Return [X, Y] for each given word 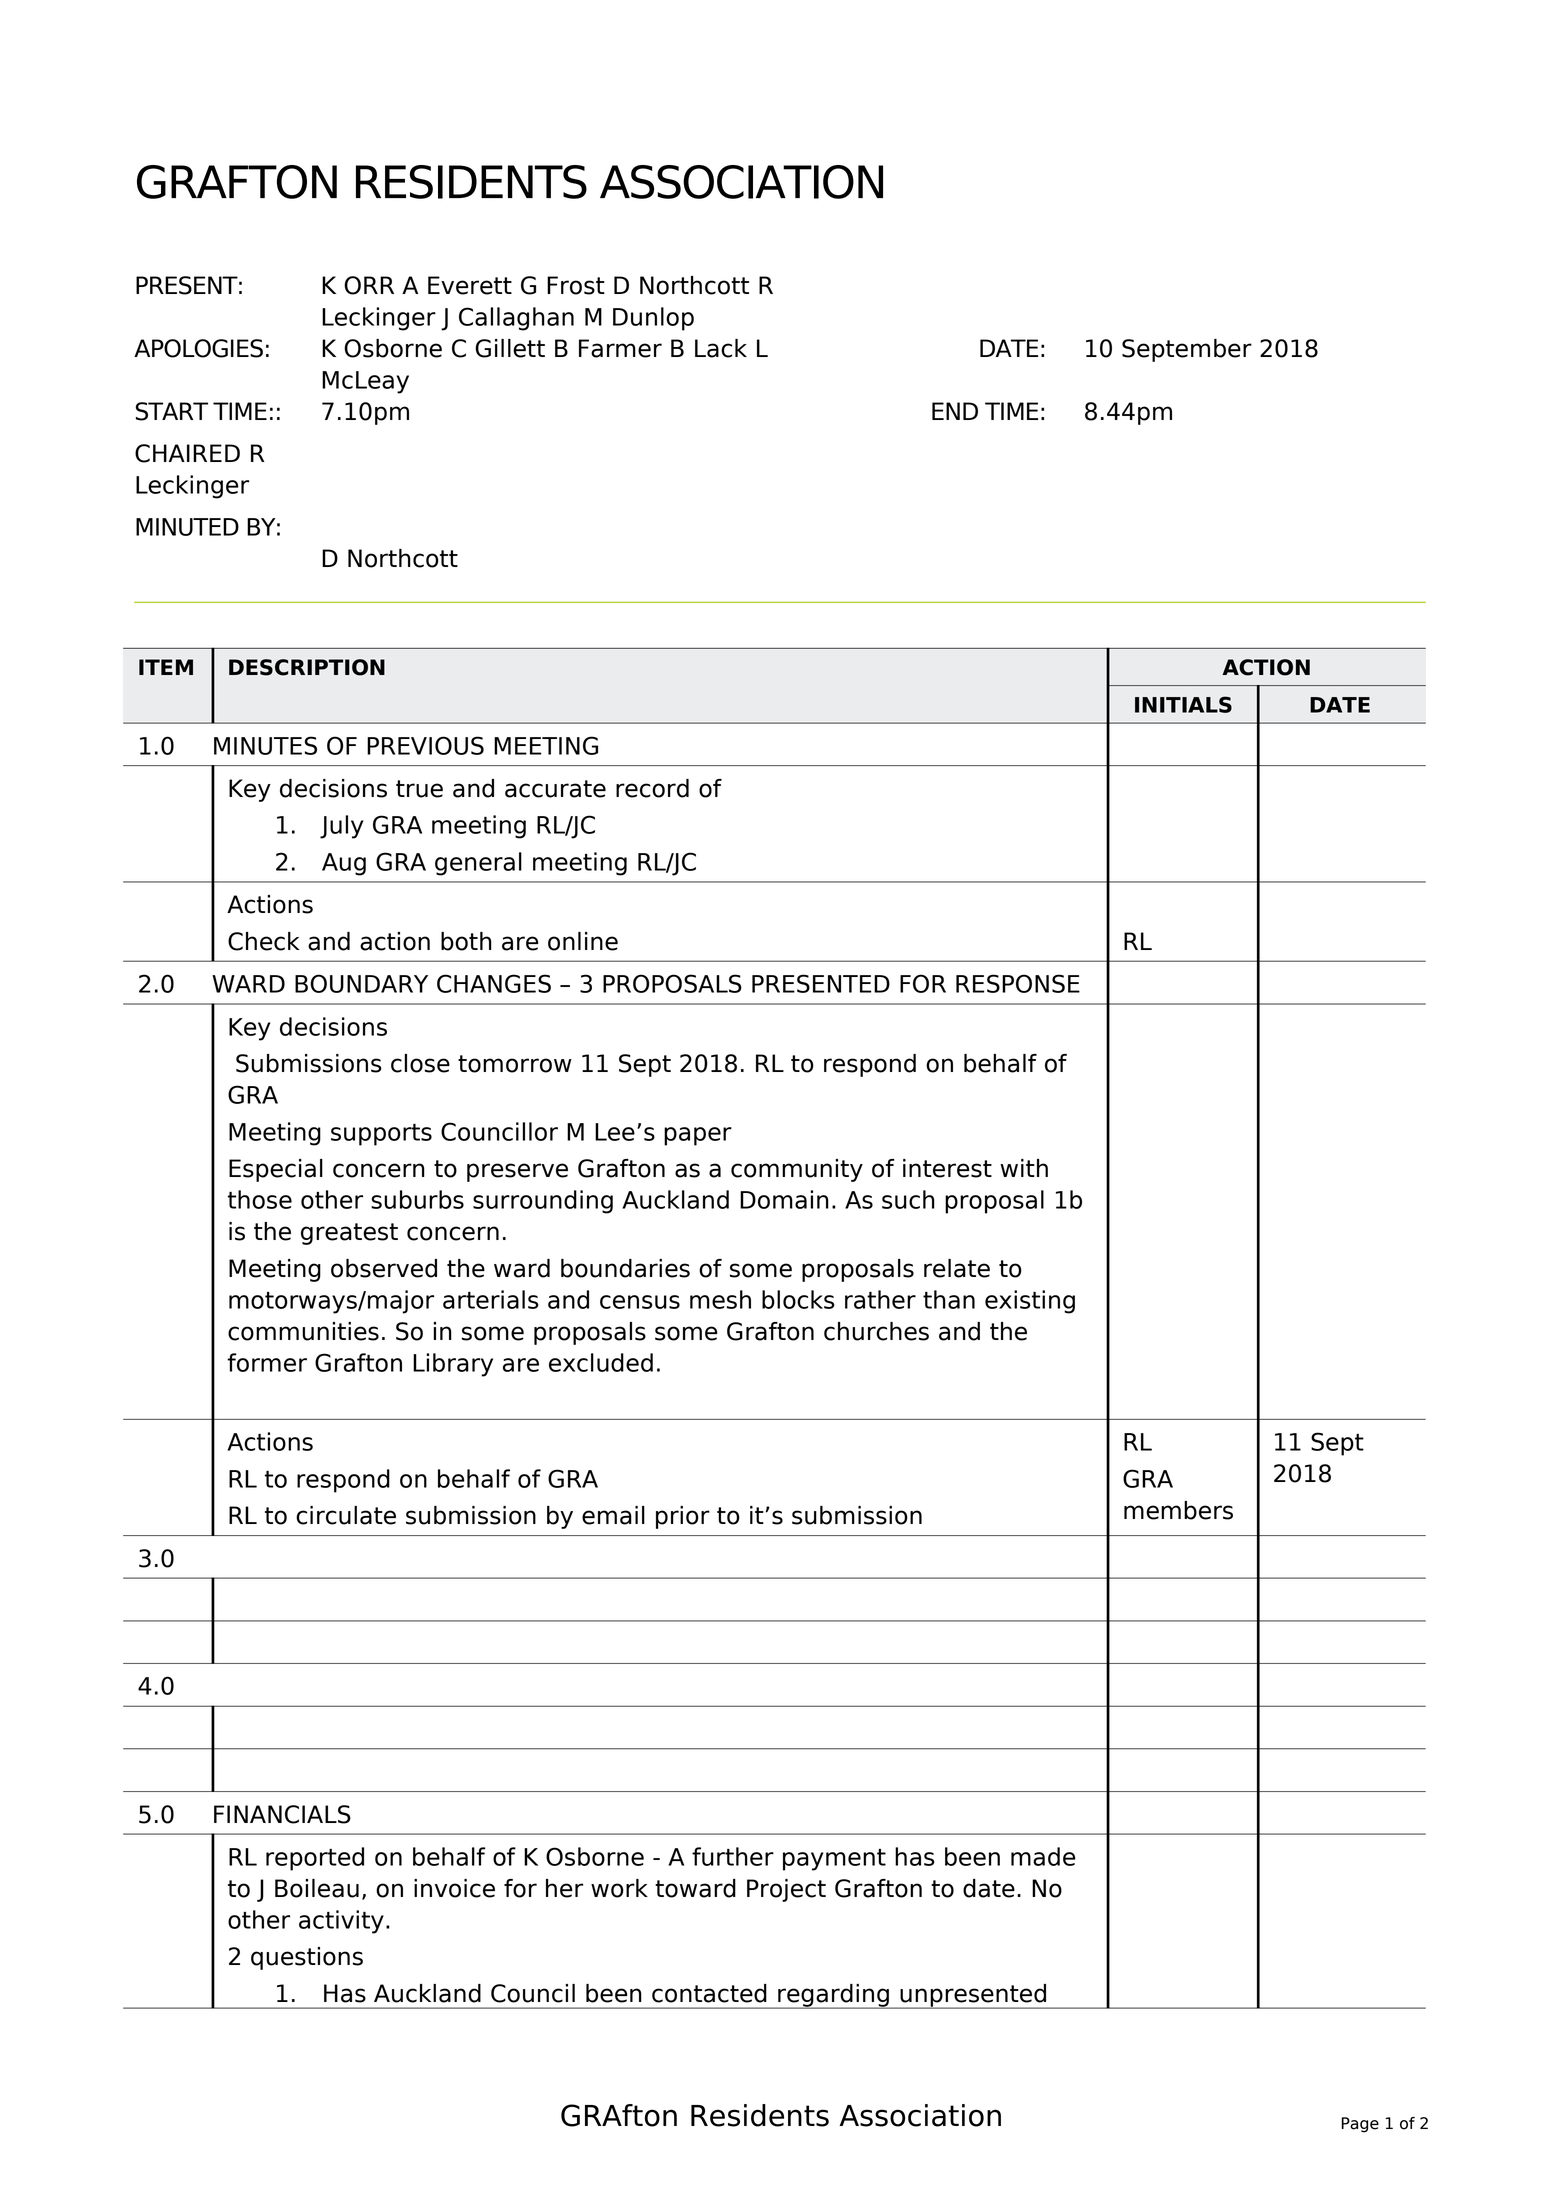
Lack [721, 348]
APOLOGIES [198, 348]
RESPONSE [1018, 983]
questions [307, 1958]
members [1178, 1510]
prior [683, 1517]
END [955, 411]
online [583, 941]
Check [264, 941]
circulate [346, 1515]
